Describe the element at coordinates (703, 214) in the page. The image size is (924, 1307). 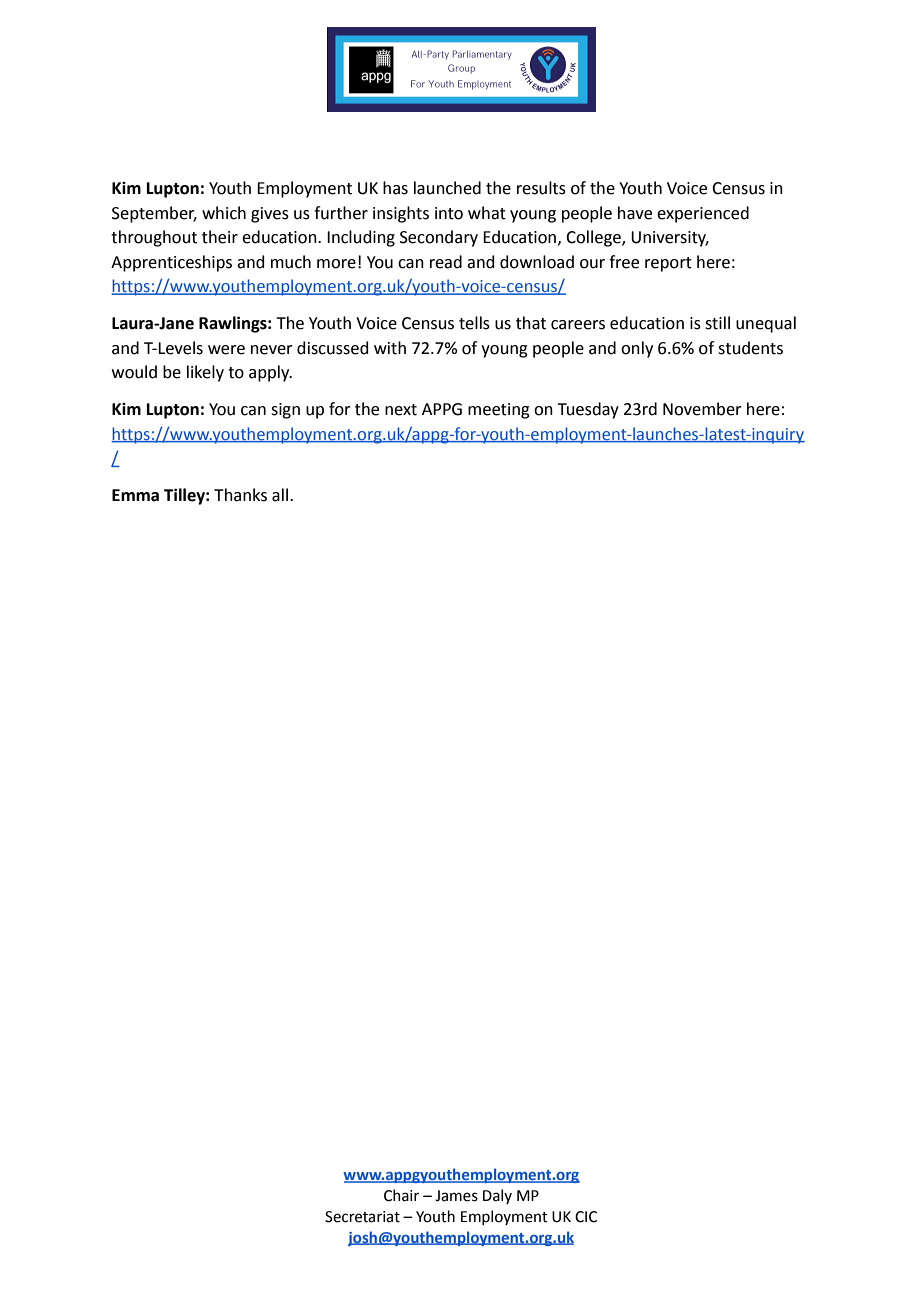
I see `experienced` at that location.
